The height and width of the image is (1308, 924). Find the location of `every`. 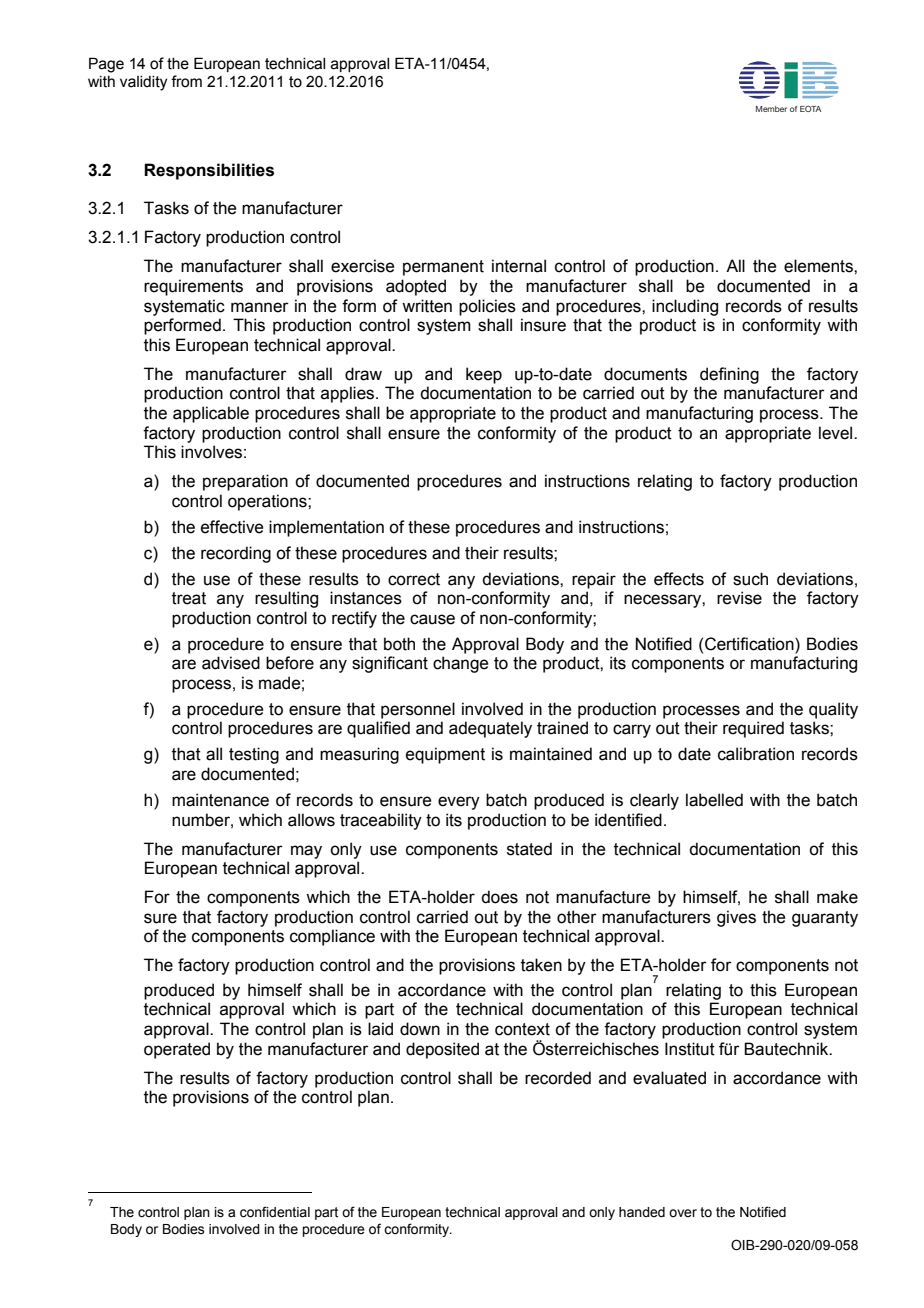

every is located at coordinates (459, 803).
